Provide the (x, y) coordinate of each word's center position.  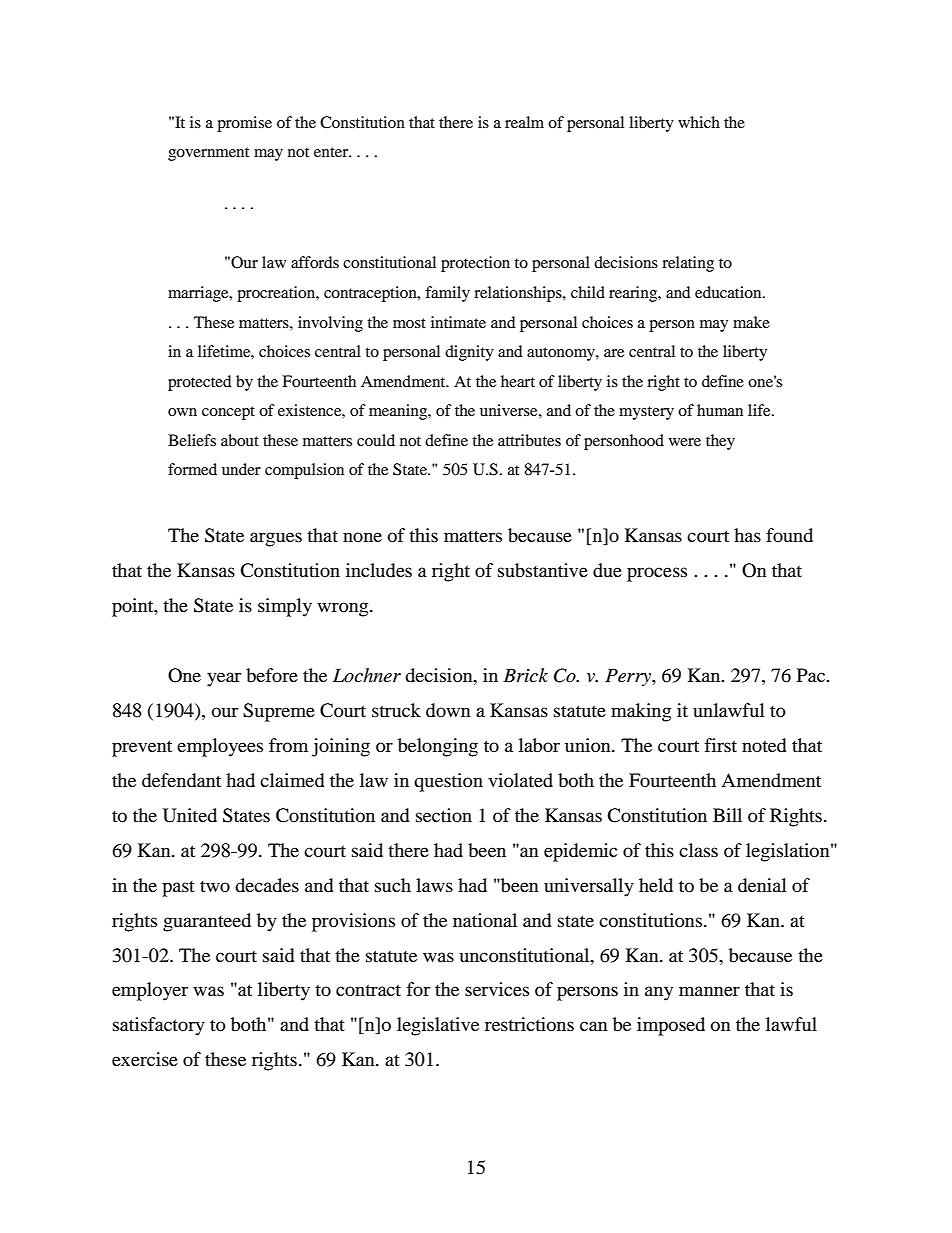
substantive (543, 570)
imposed (671, 1026)
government (208, 154)
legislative (438, 1026)
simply (285, 607)
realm (524, 122)
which (699, 122)
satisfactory (159, 1026)
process (657, 574)
